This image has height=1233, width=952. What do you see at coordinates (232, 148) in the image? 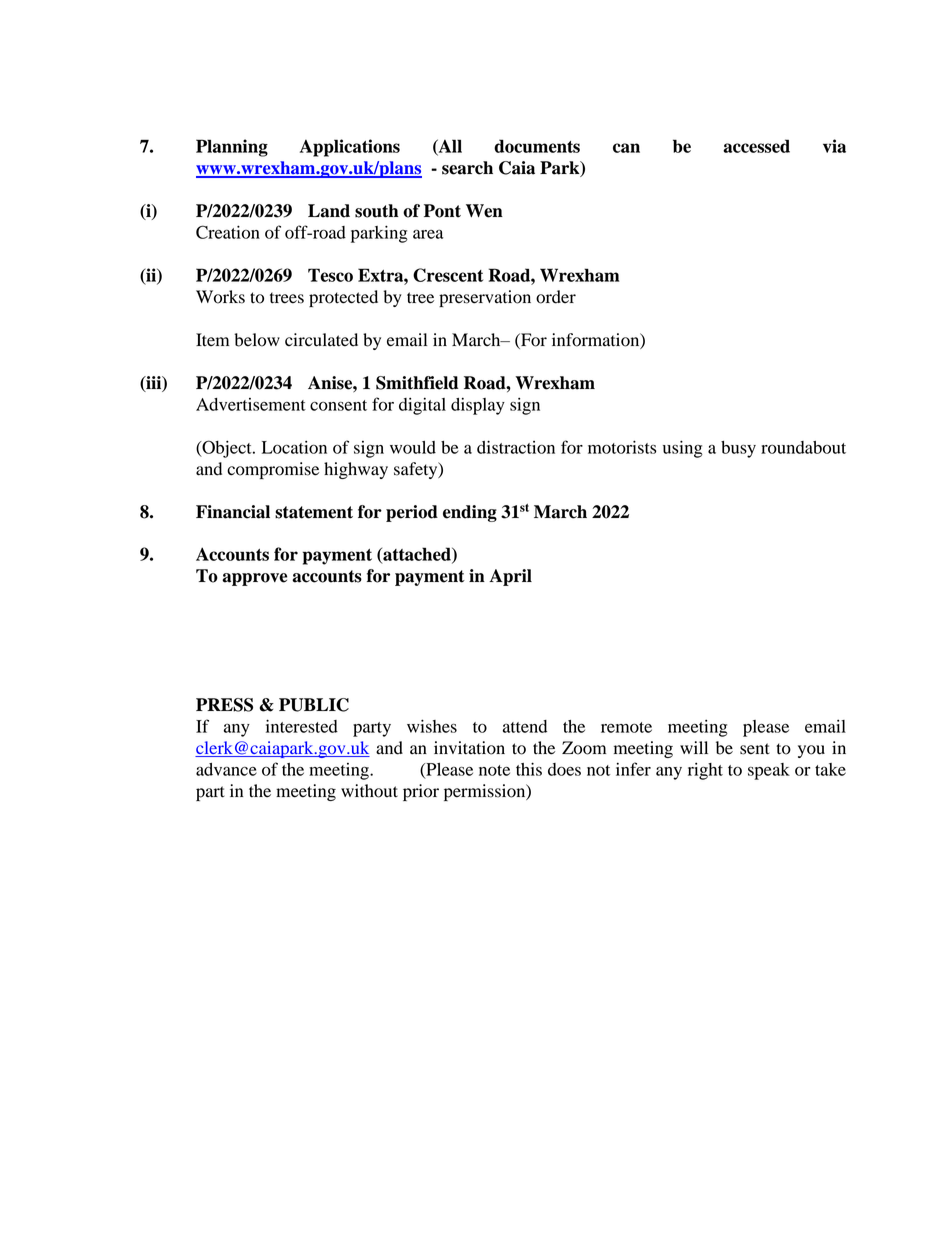
I see `Planning` at bounding box center [232, 148].
